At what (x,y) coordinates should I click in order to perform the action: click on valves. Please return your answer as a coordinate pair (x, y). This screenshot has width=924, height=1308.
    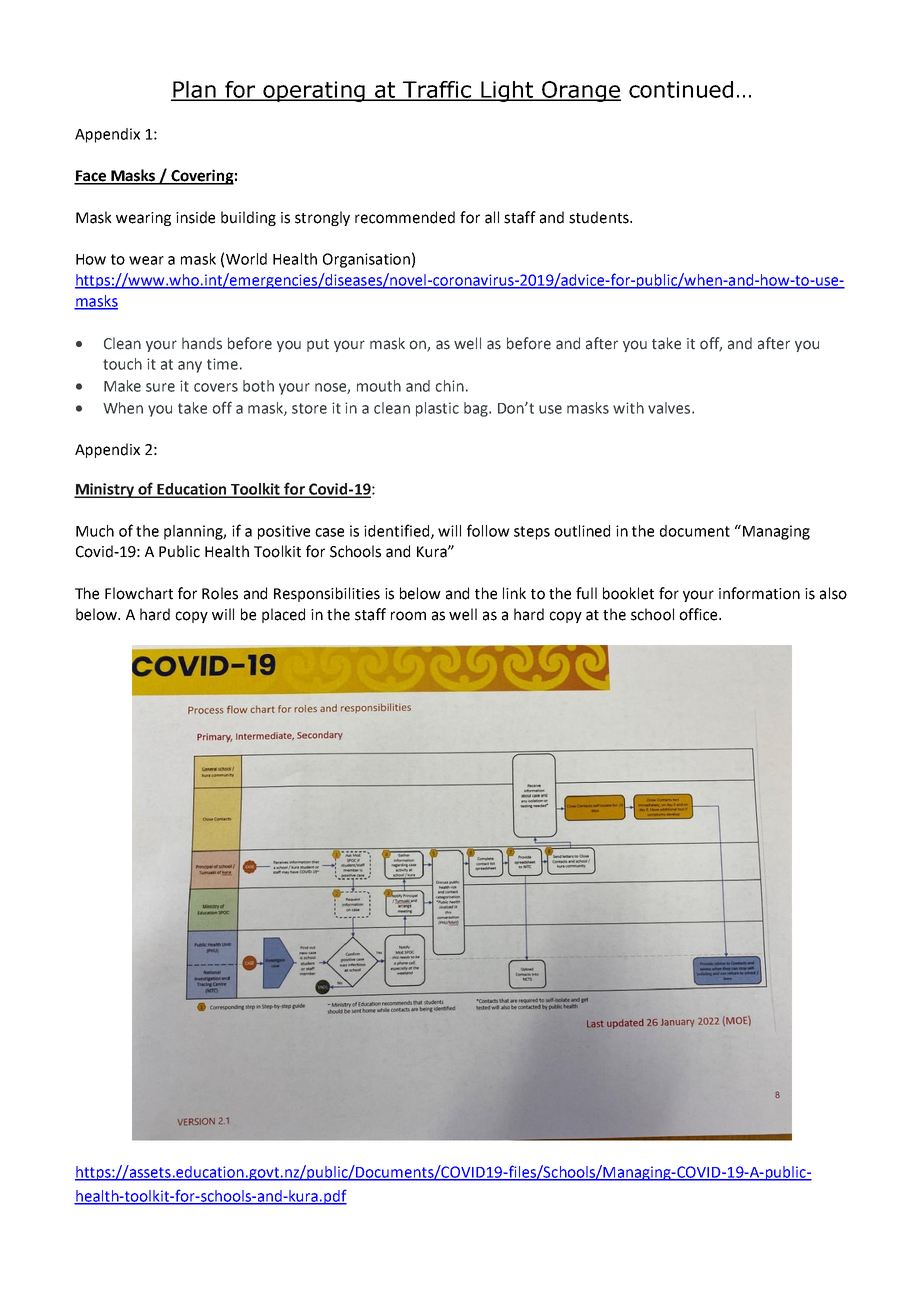
    Looking at the image, I should click on (670, 408).
